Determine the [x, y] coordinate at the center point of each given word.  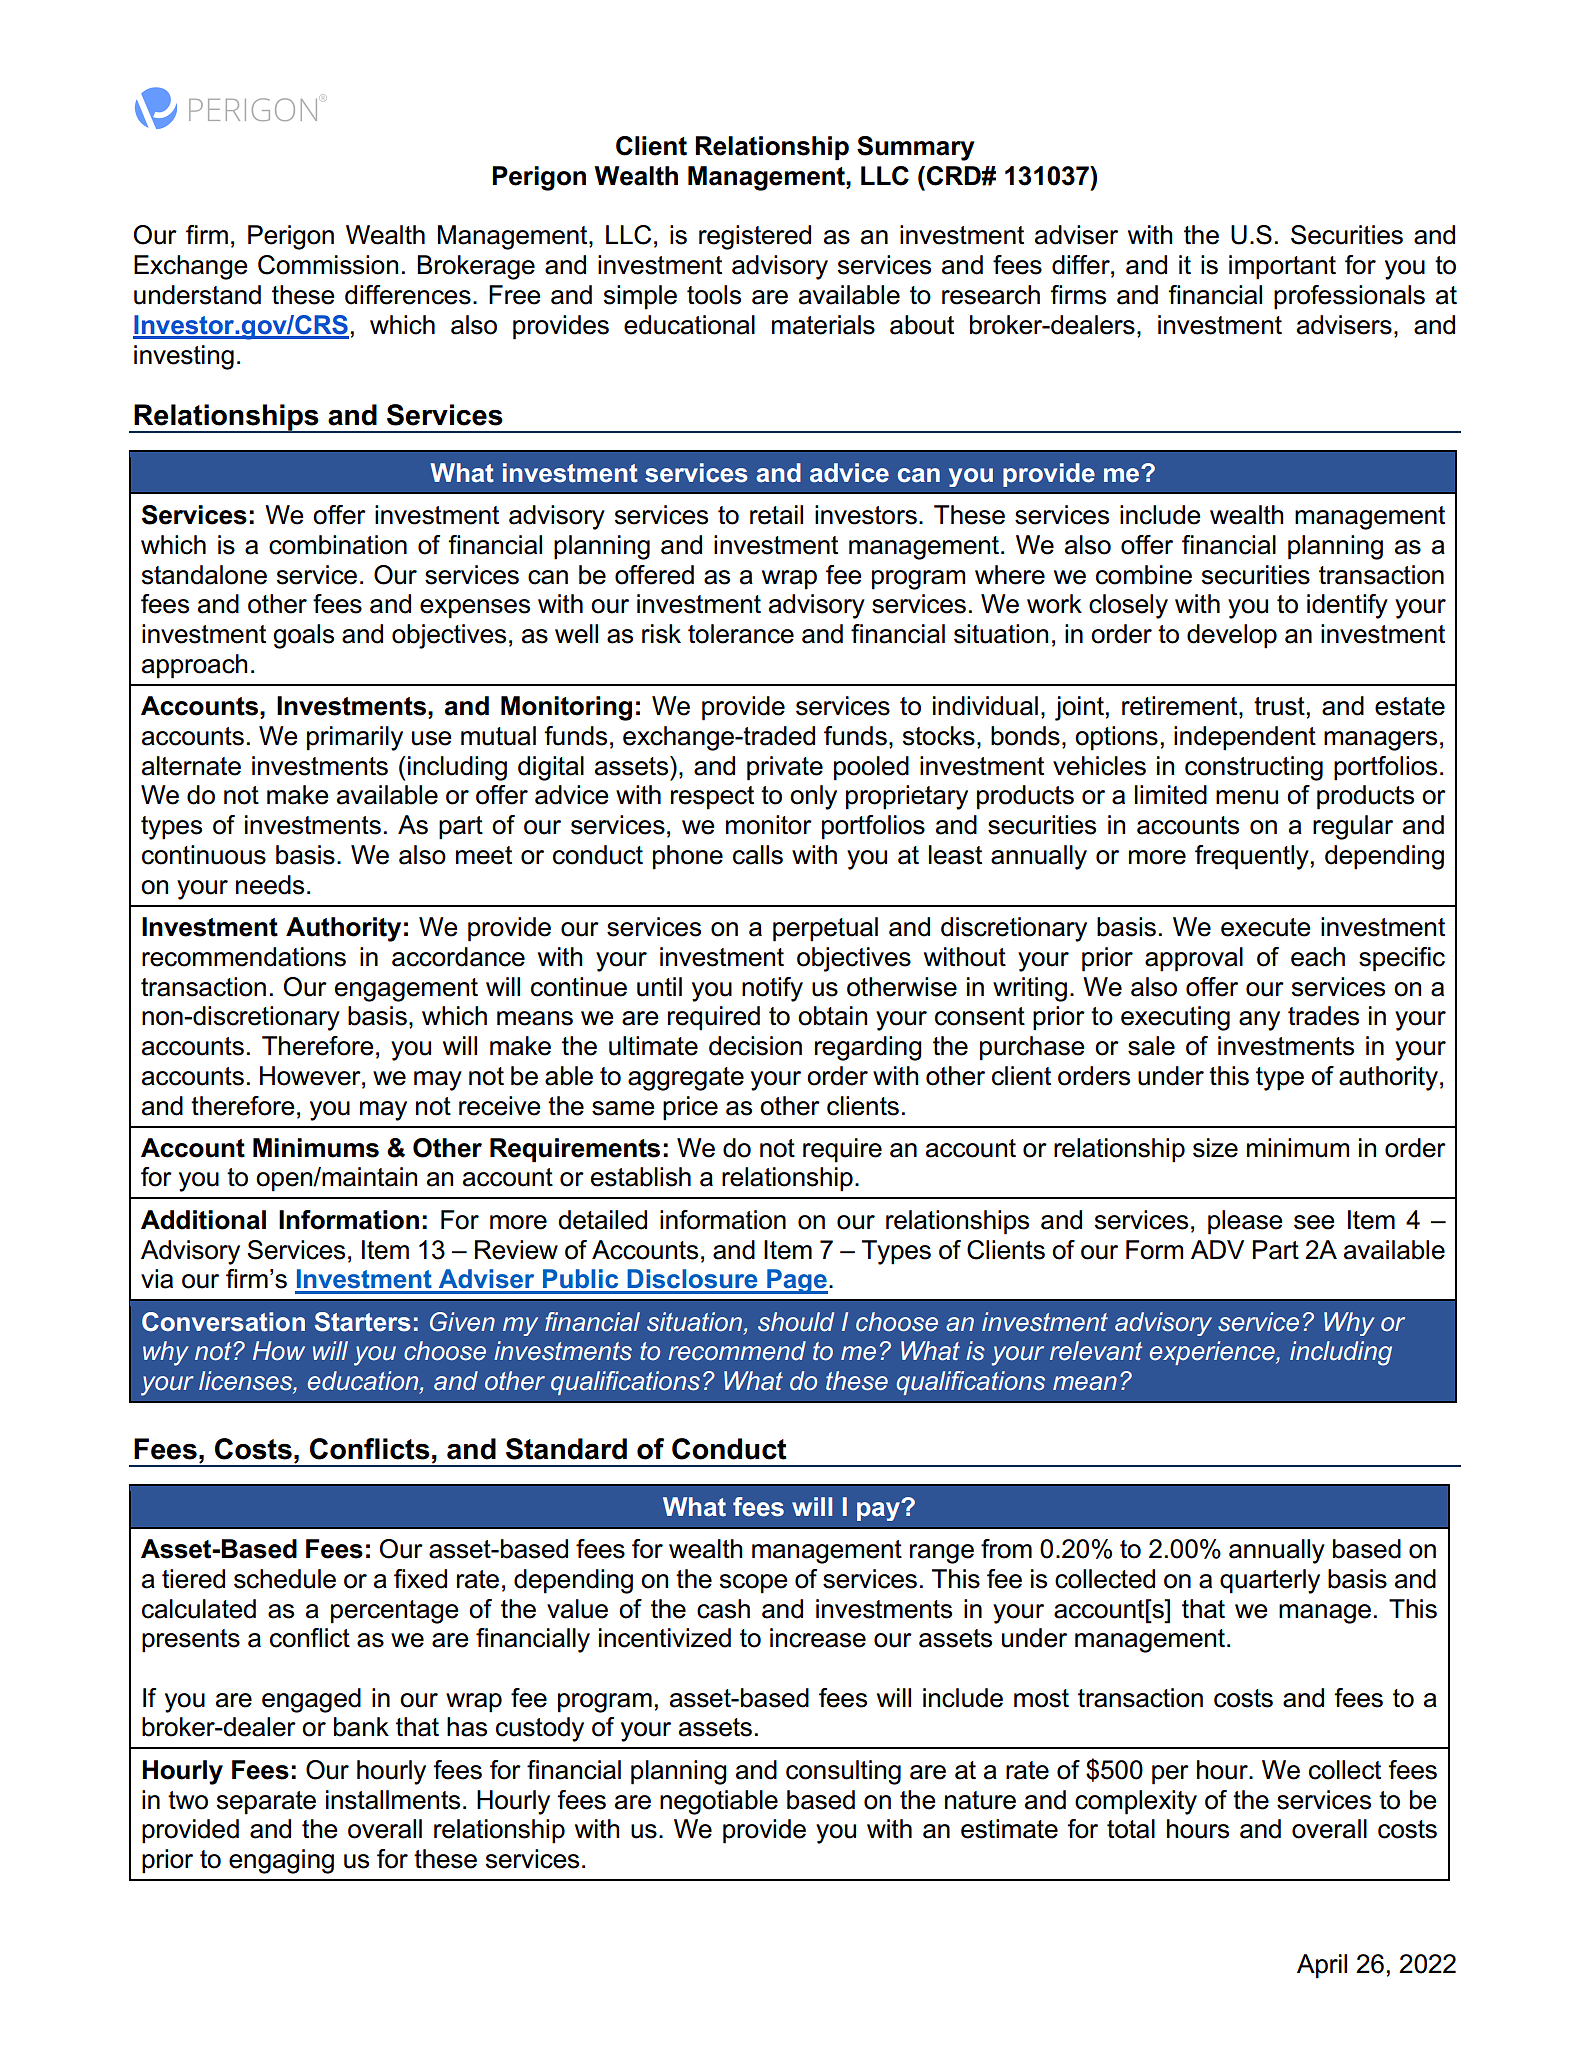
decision [755, 1046]
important [1282, 267]
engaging [281, 1861]
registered [755, 237]
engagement [406, 990]
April [1322, 1966]
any [1259, 1021]
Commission [328, 265]
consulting [843, 1772]
